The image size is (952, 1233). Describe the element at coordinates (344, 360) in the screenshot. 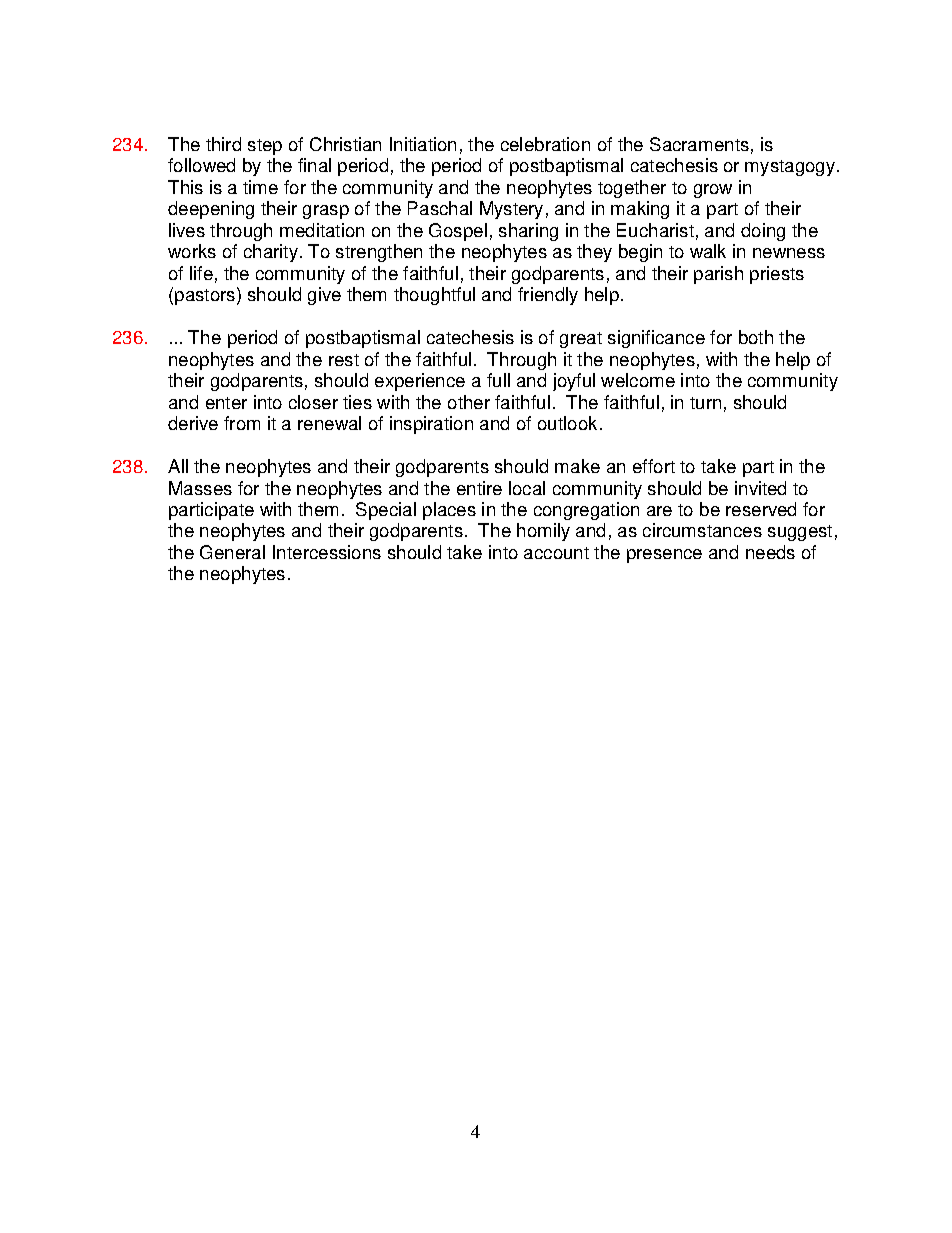

I see `rest` at that location.
